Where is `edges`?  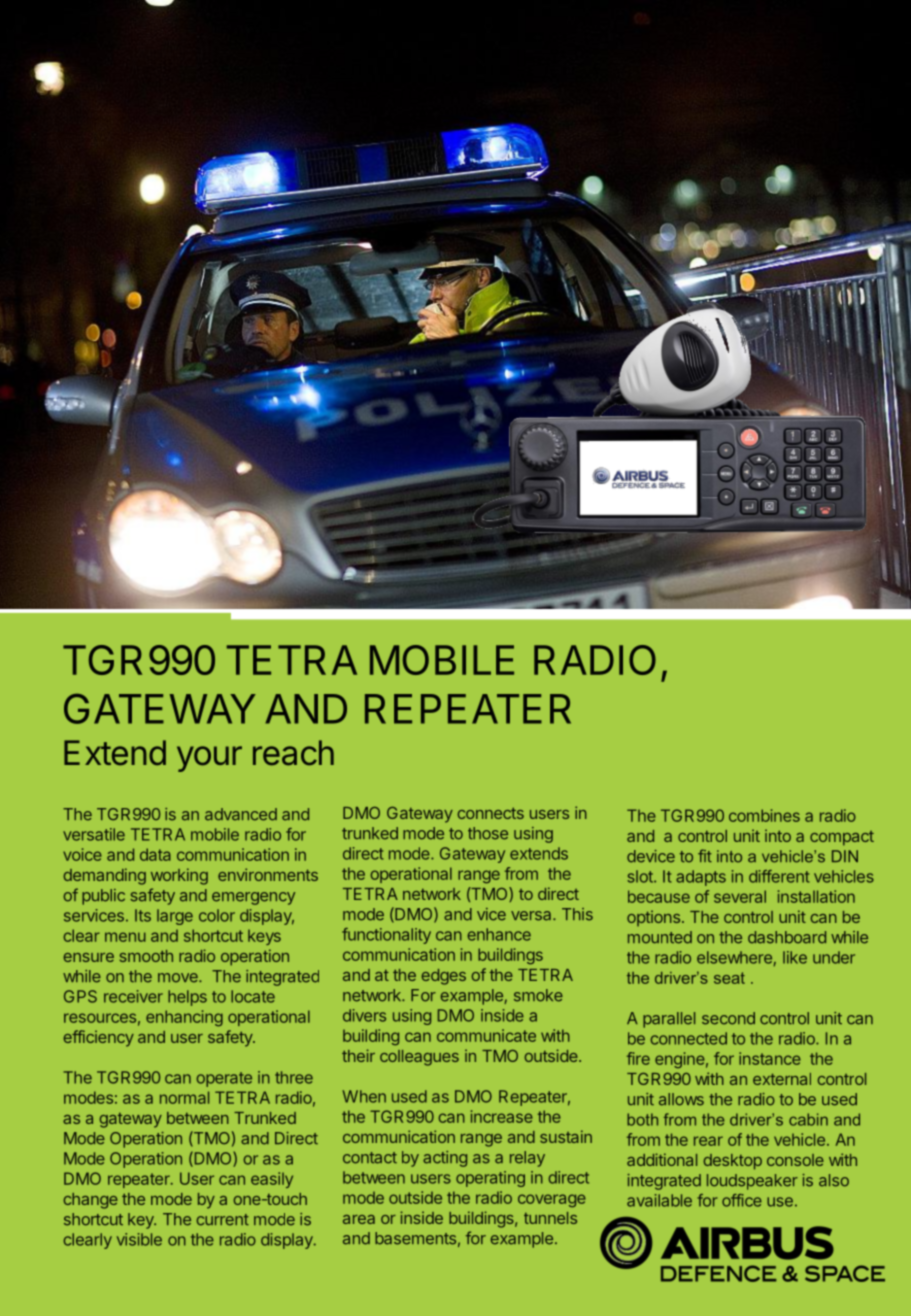
edges is located at coordinates (443, 977).
